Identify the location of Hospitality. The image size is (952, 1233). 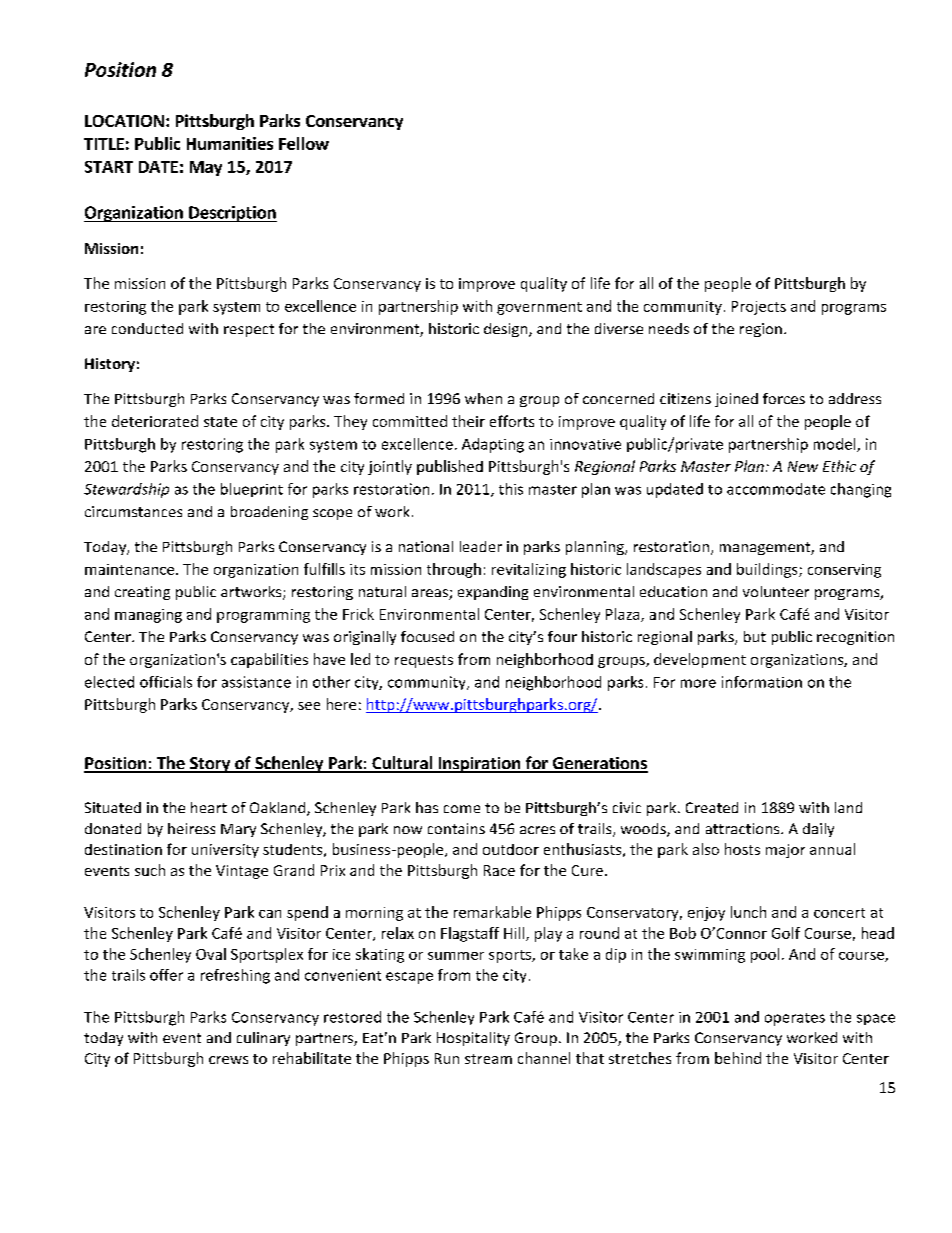
(473, 1039).
